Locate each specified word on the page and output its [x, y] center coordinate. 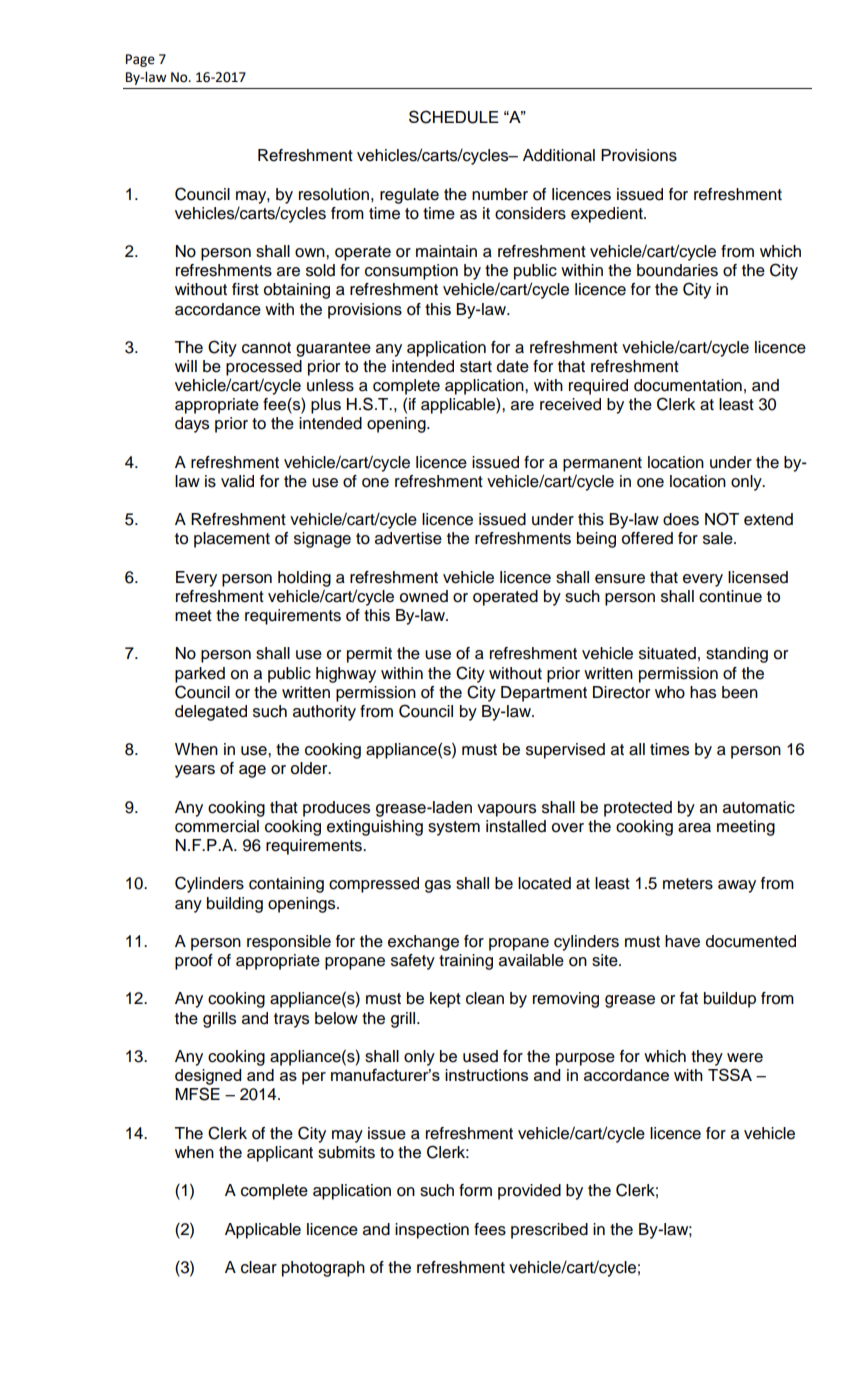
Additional [559, 155]
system [454, 828]
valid [237, 481]
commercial [217, 826]
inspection [432, 1231]
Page [140, 60]
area [694, 828]
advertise [408, 538]
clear [259, 1267]
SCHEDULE [454, 117]
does [681, 519]
